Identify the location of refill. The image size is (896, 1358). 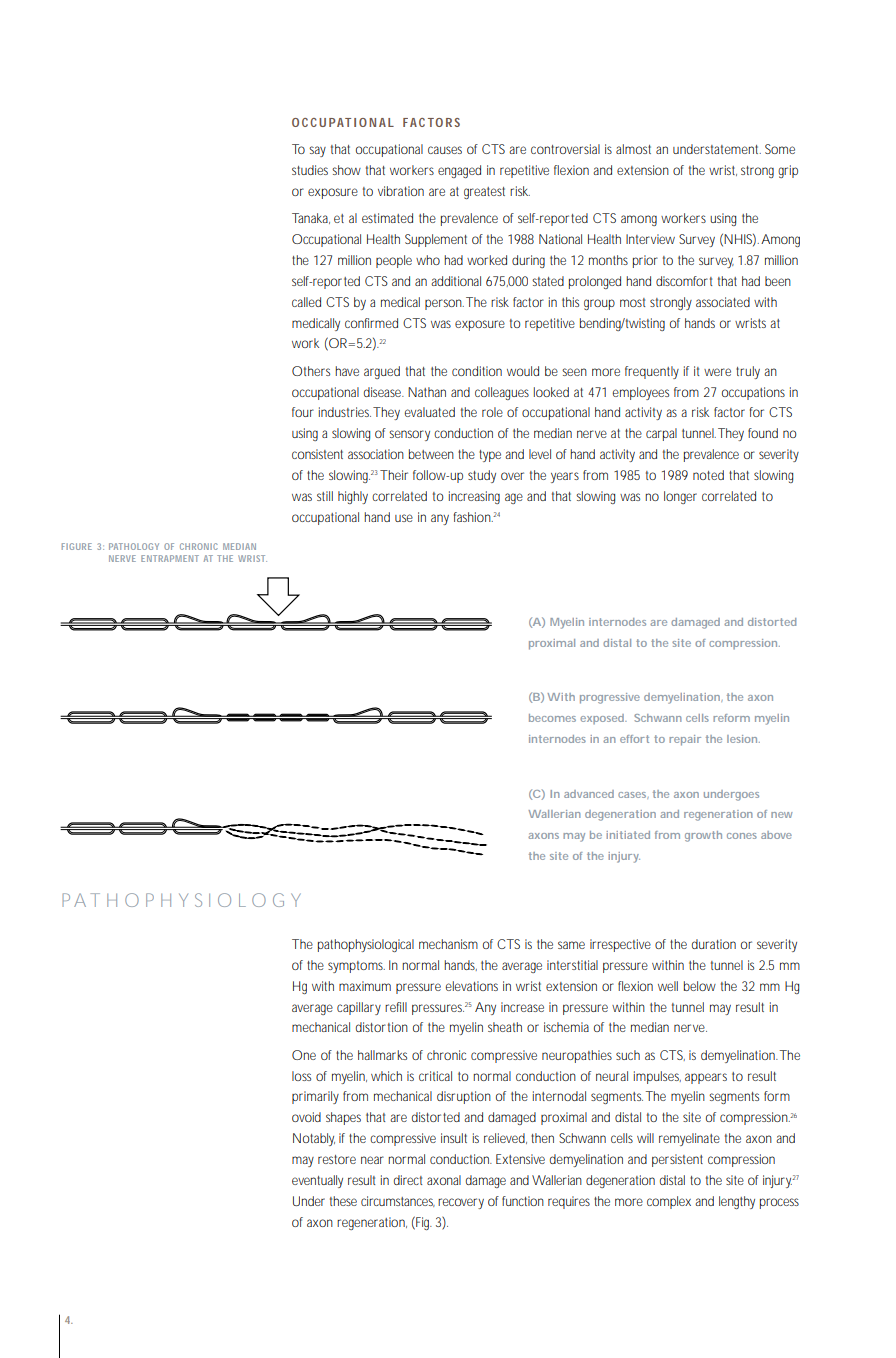
(396, 1007).
